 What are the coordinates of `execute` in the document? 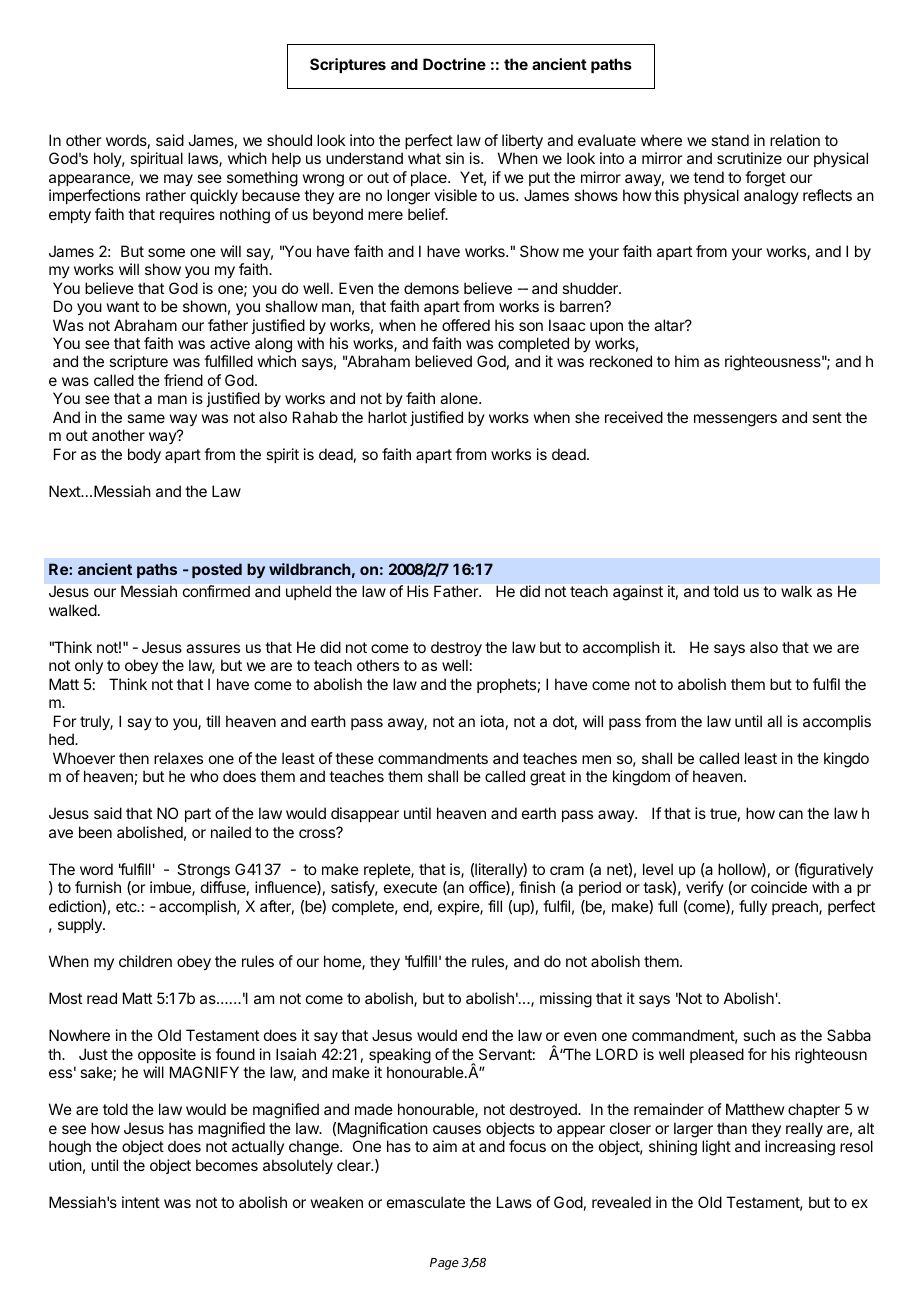 It's located at (410, 887).
